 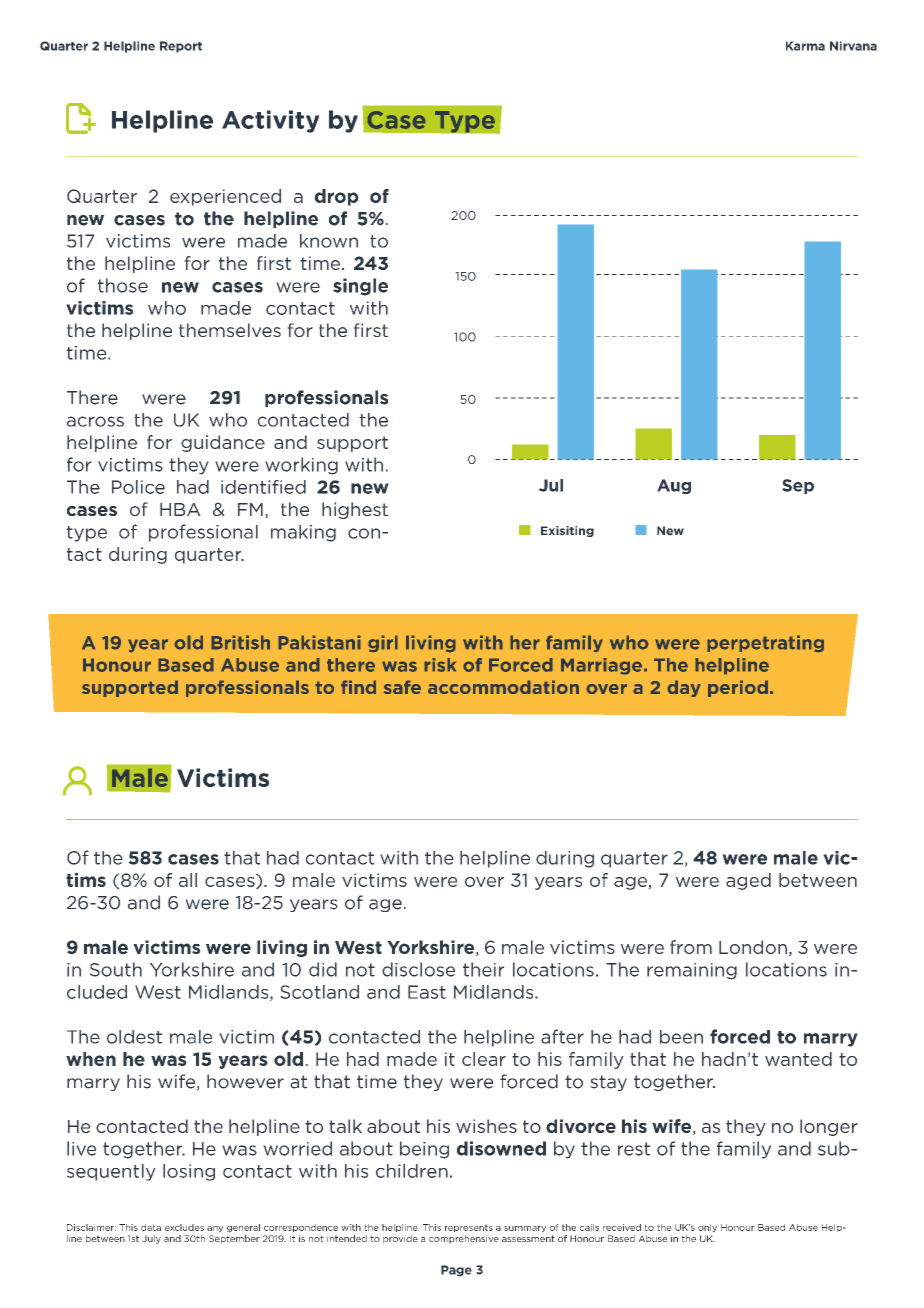 I want to click on British, so click(x=240, y=642).
